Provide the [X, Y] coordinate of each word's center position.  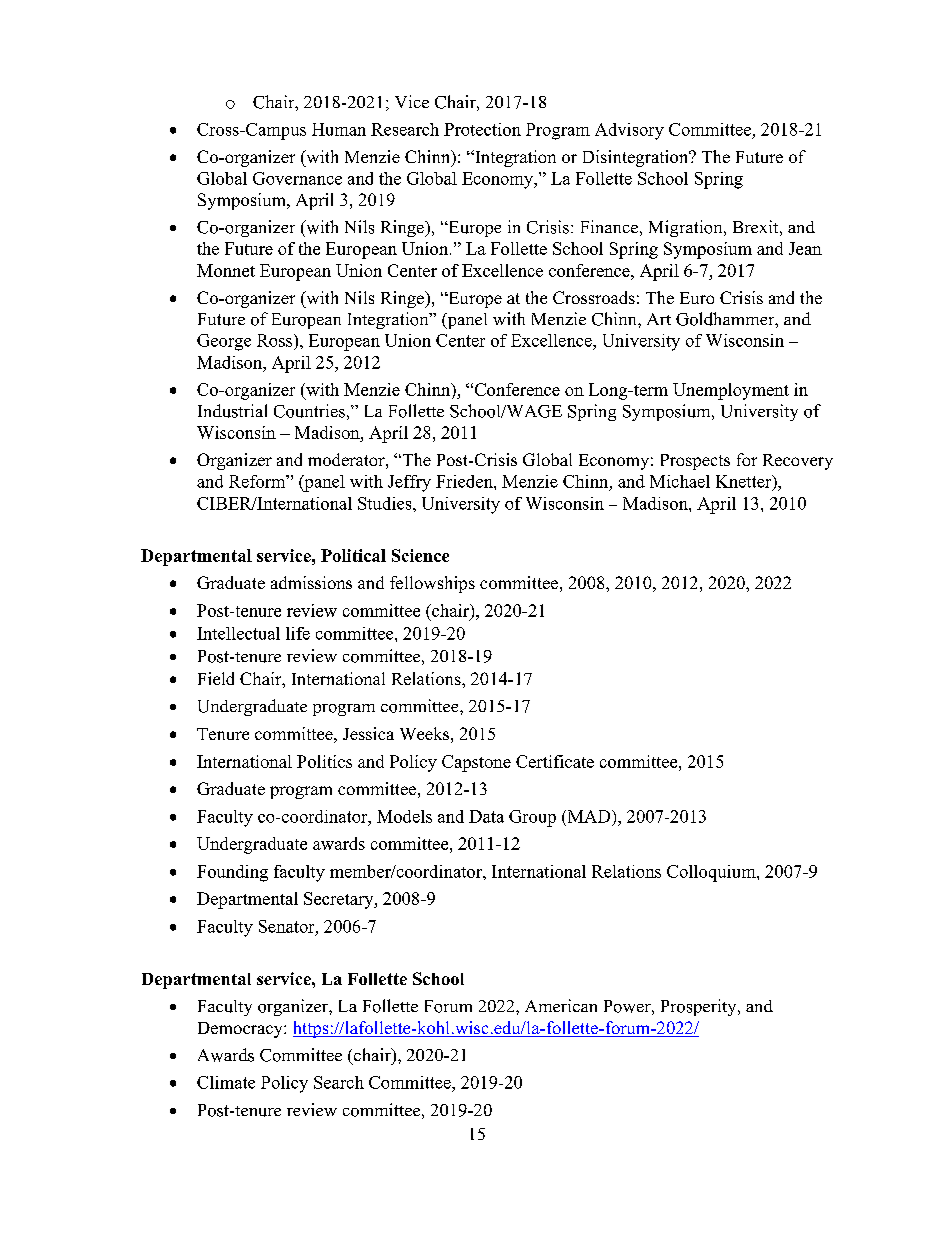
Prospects [695, 462]
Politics [324, 761]
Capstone [476, 763]
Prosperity [700, 1007]
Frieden [465, 481]
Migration [687, 228]
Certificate [555, 761]
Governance [297, 178]
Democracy [241, 1030]
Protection [482, 129]
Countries [309, 411]
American [561, 1005]
